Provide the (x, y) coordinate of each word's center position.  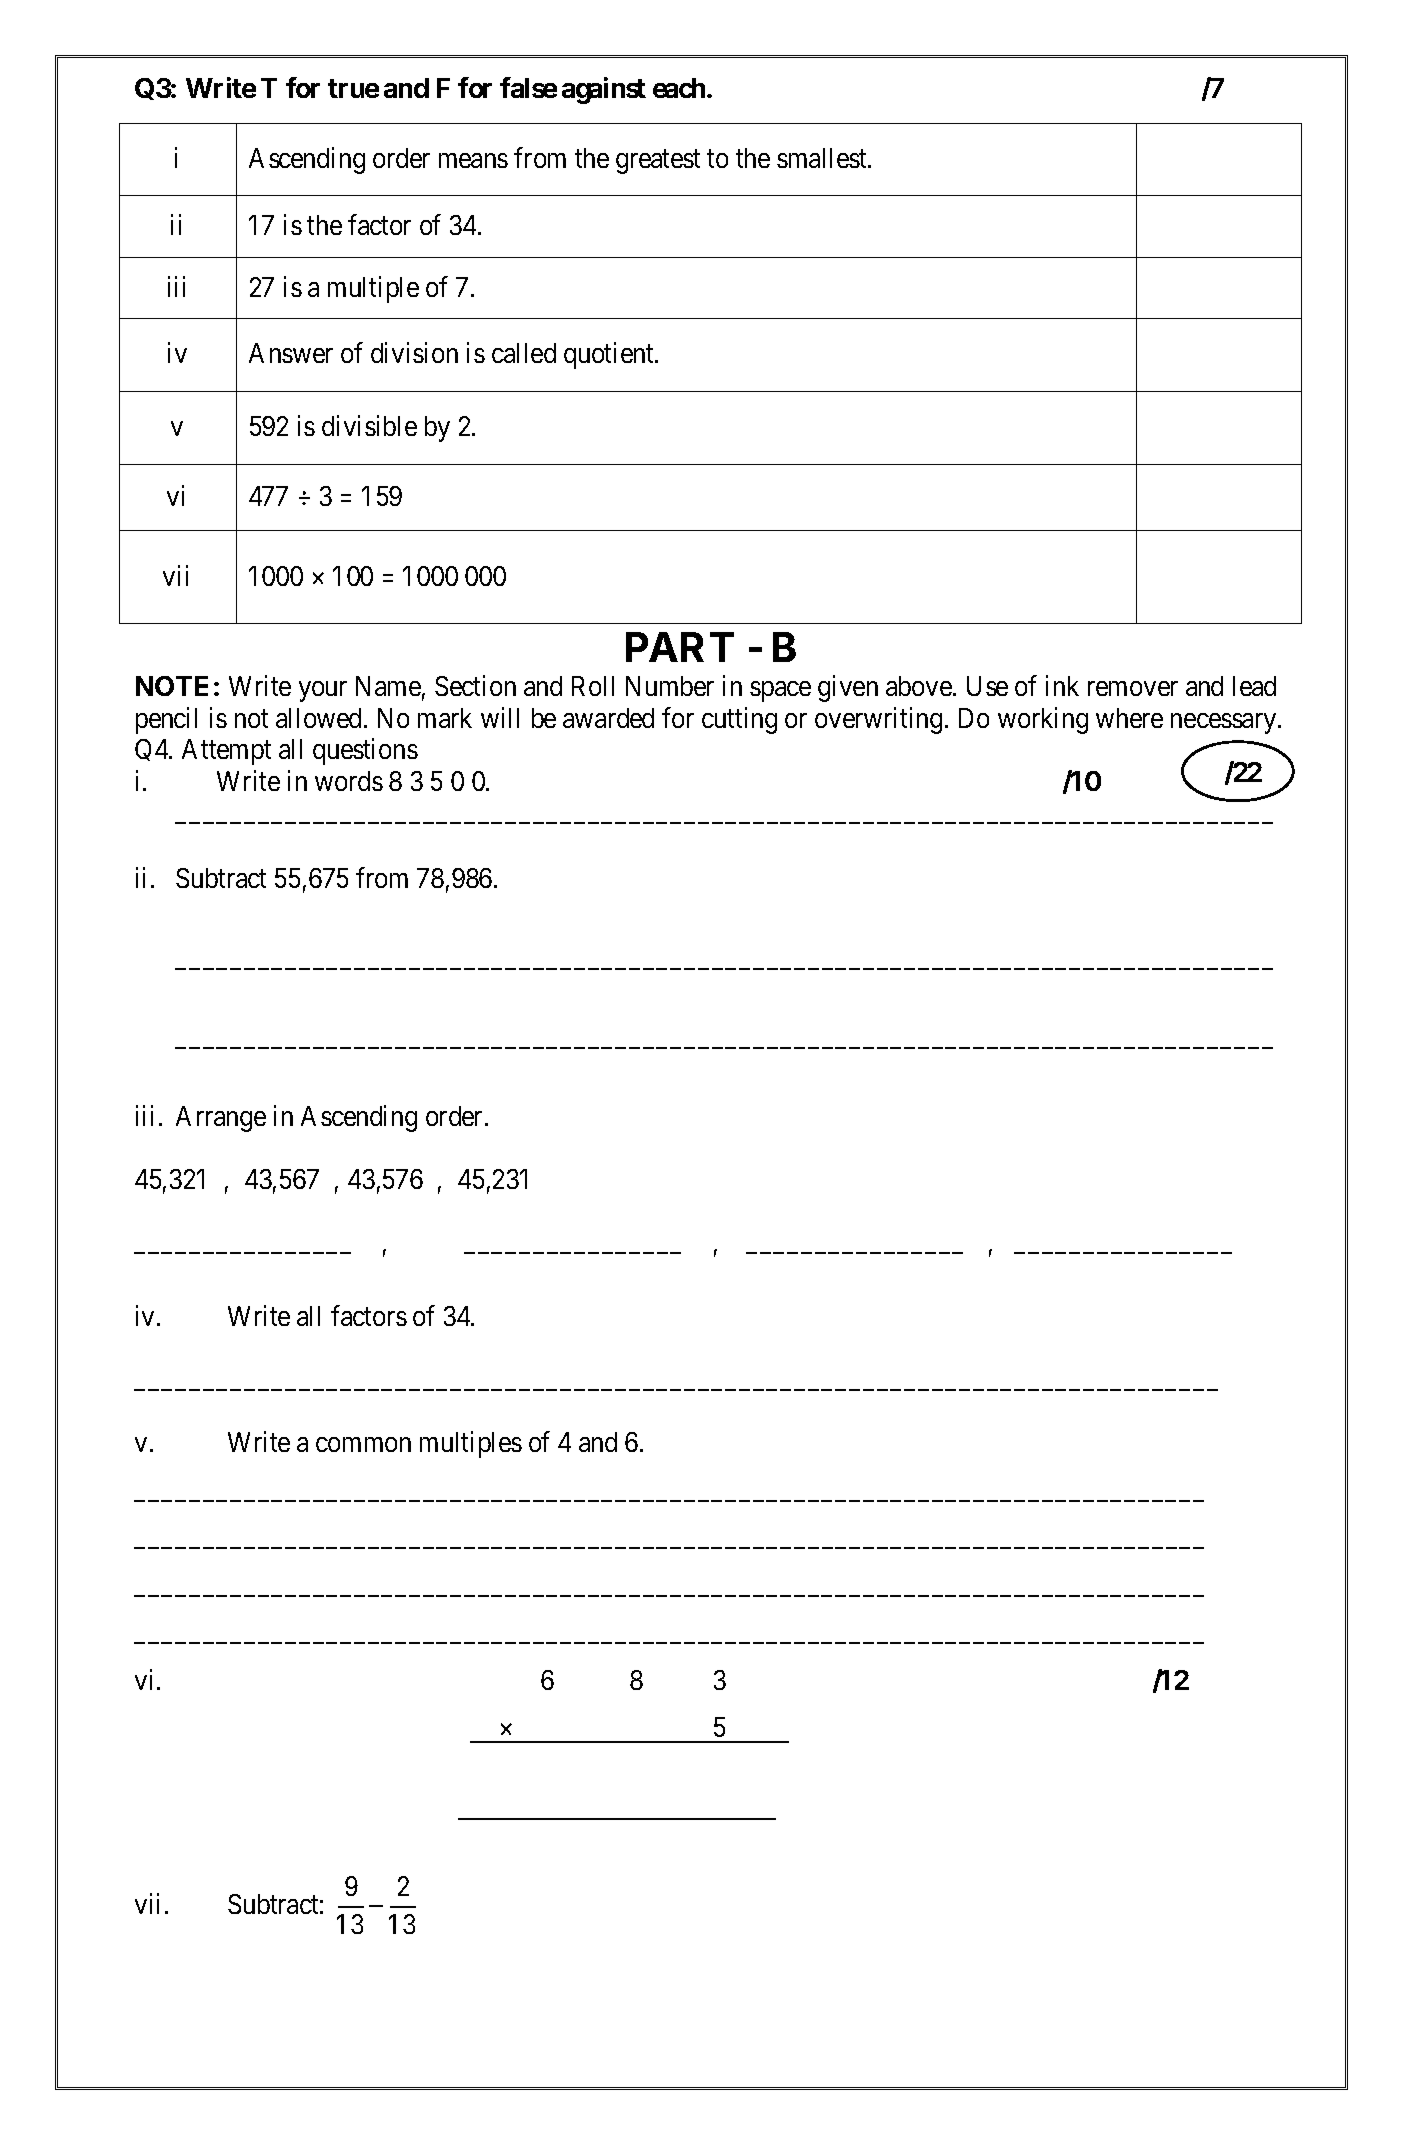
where (1129, 718)
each (679, 88)
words (349, 781)
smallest (823, 158)
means (473, 160)
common (363, 1445)
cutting (739, 720)
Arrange (221, 1119)
